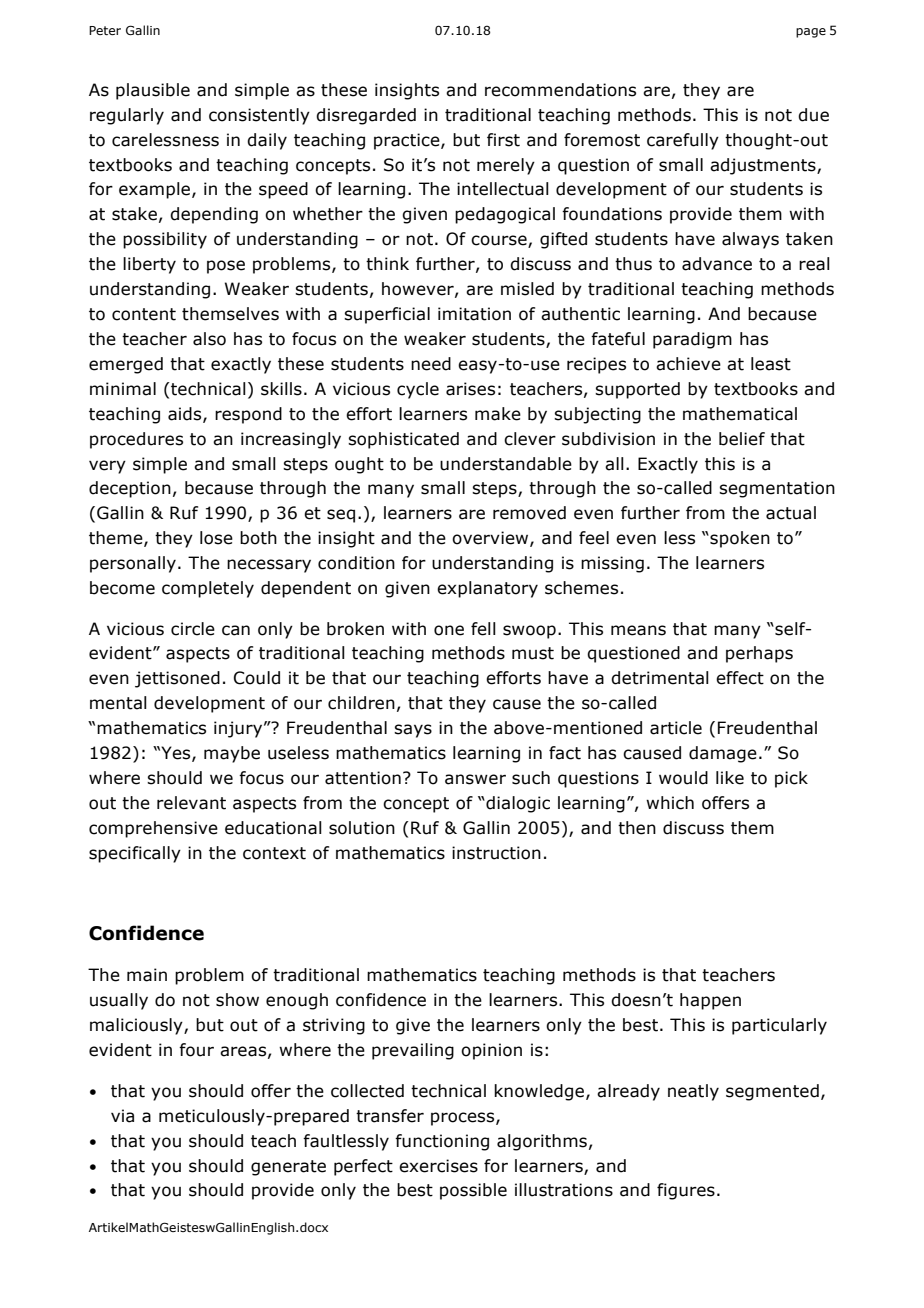 This screenshot has height=1308, width=924. Describe the element at coordinates (483, 629) in the screenshot. I see `fell` at that location.
